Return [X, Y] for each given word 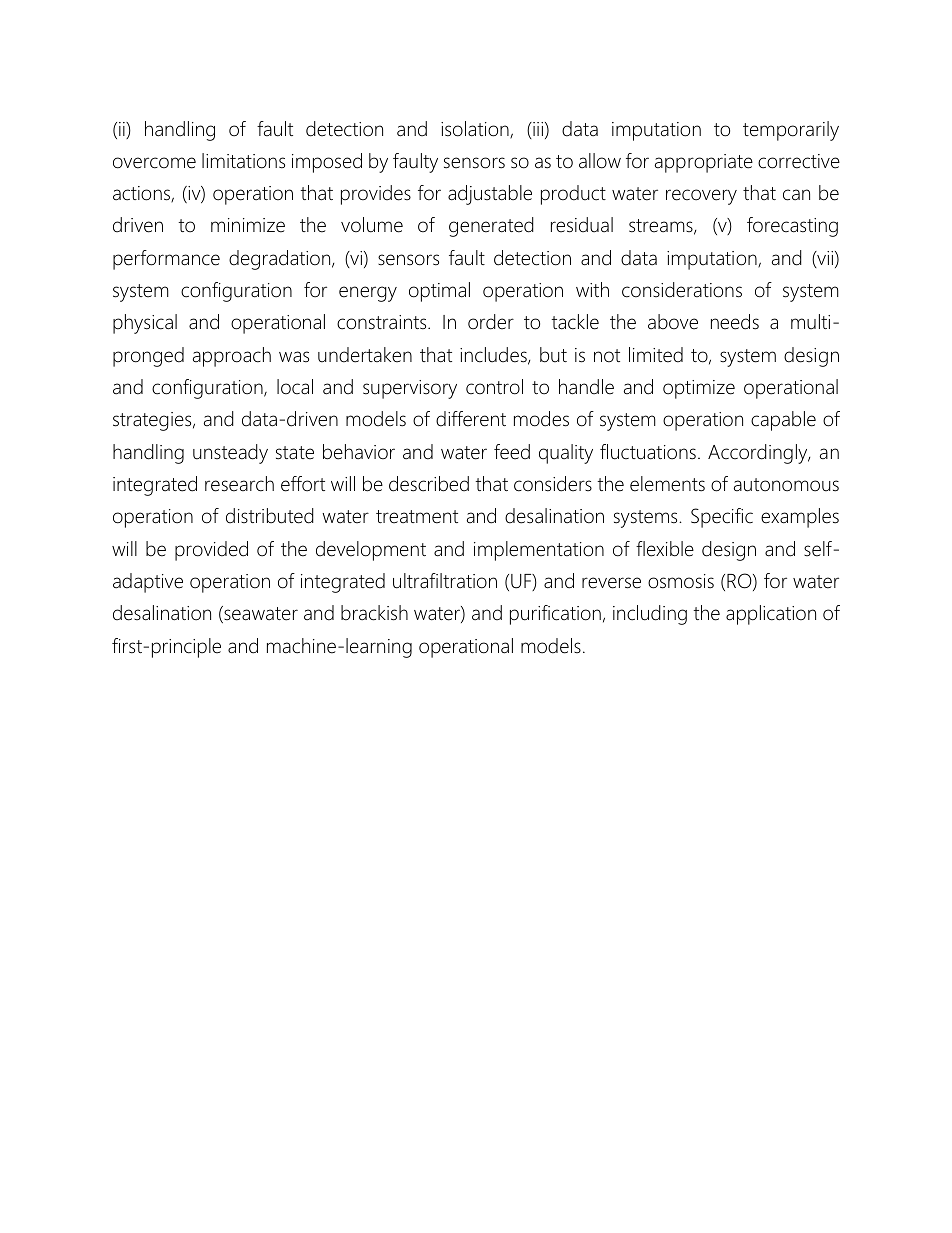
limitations [243, 161]
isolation [476, 130]
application [771, 615]
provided [211, 551]
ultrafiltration [445, 581]
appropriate [704, 163]
